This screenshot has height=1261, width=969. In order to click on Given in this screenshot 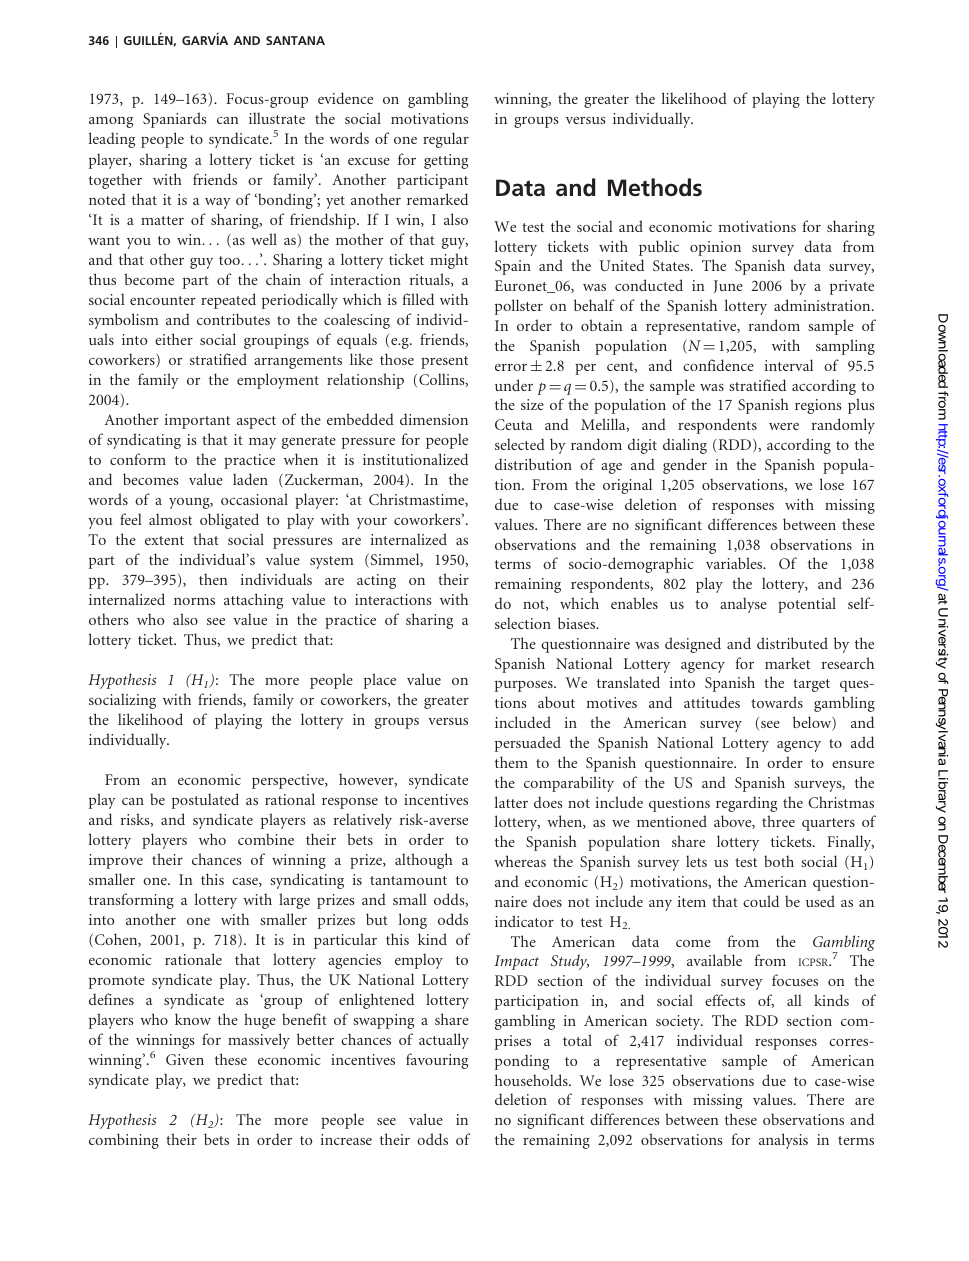, I will do `click(185, 1059)`.
